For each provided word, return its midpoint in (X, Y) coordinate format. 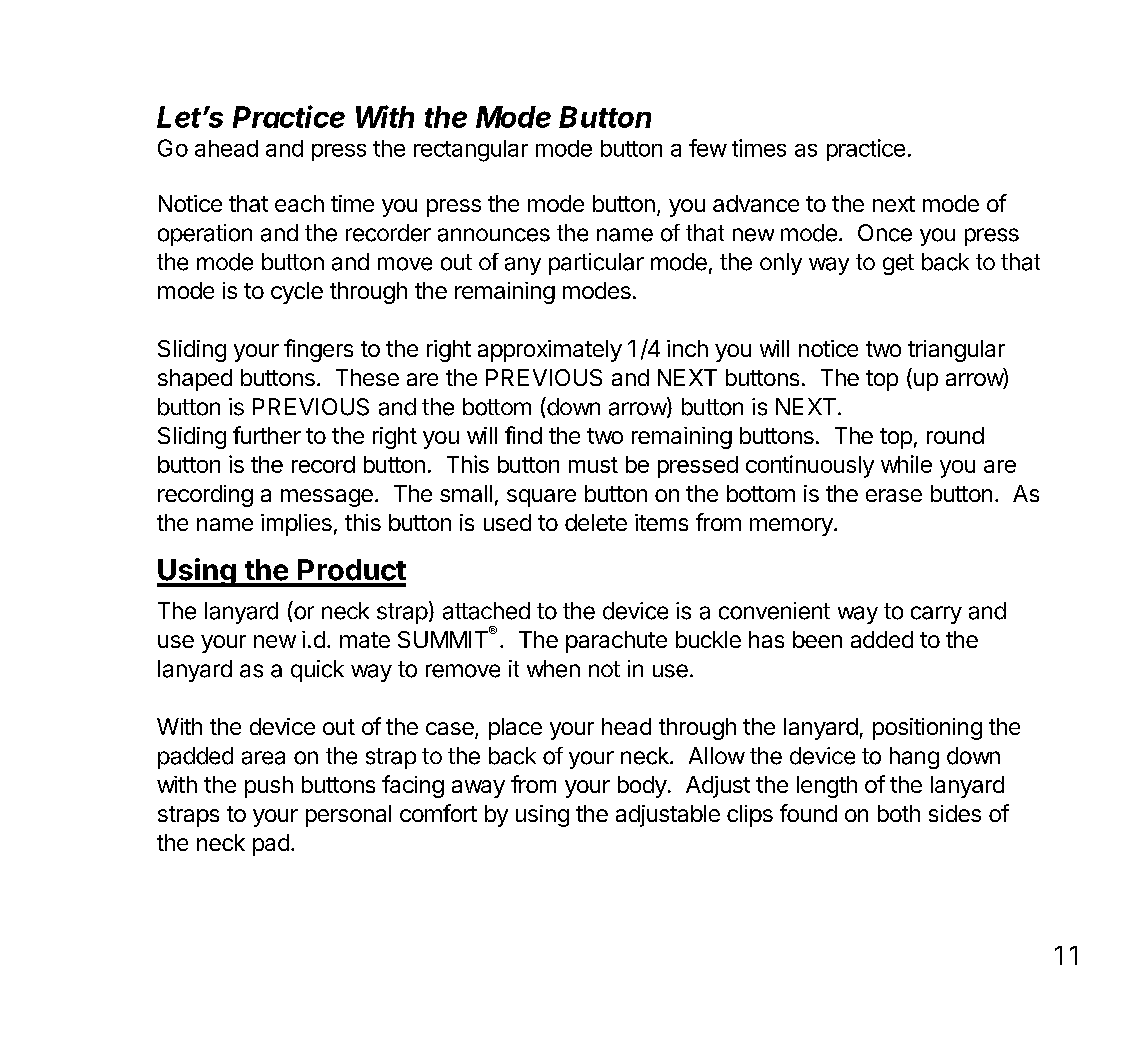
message (327, 498)
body (642, 787)
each (299, 203)
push (269, 787)
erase (894, 495)
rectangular (471, 151)
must (593, 465)
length (827, 787)
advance (756, 203)
